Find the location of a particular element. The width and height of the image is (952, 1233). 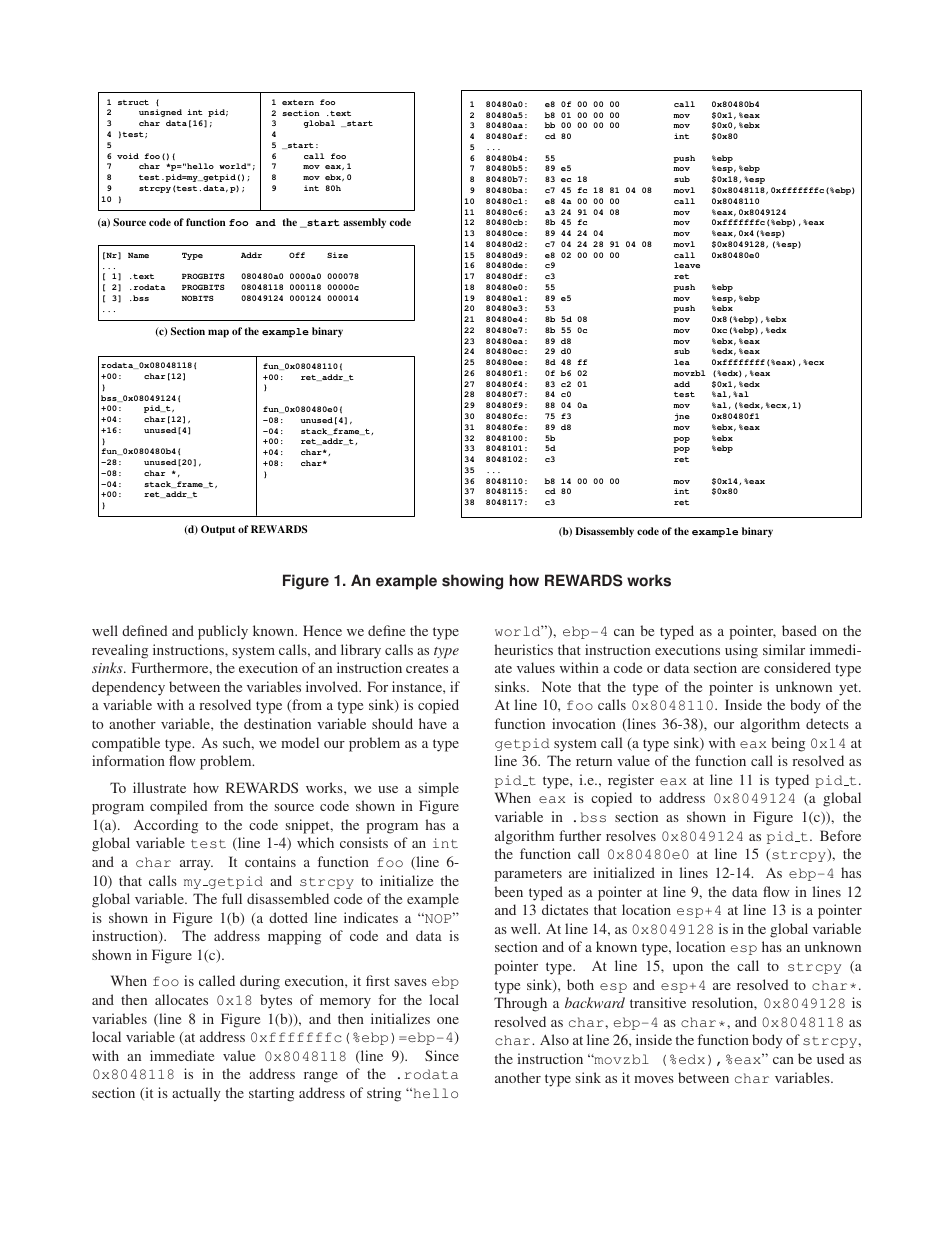

similar is located at coordinates (784, 649).
